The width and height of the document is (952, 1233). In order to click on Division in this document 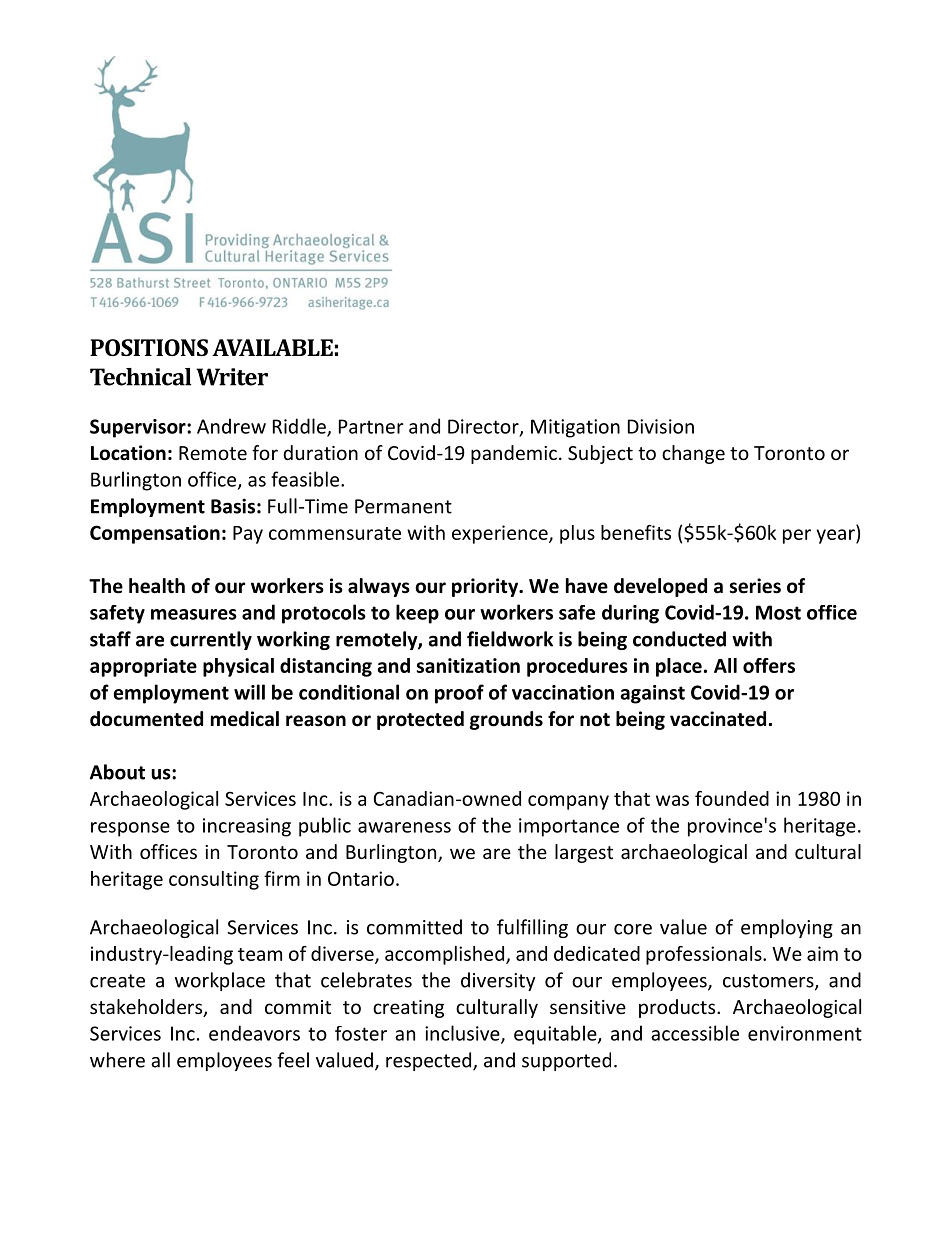, I will do `click(661, 426)`.
